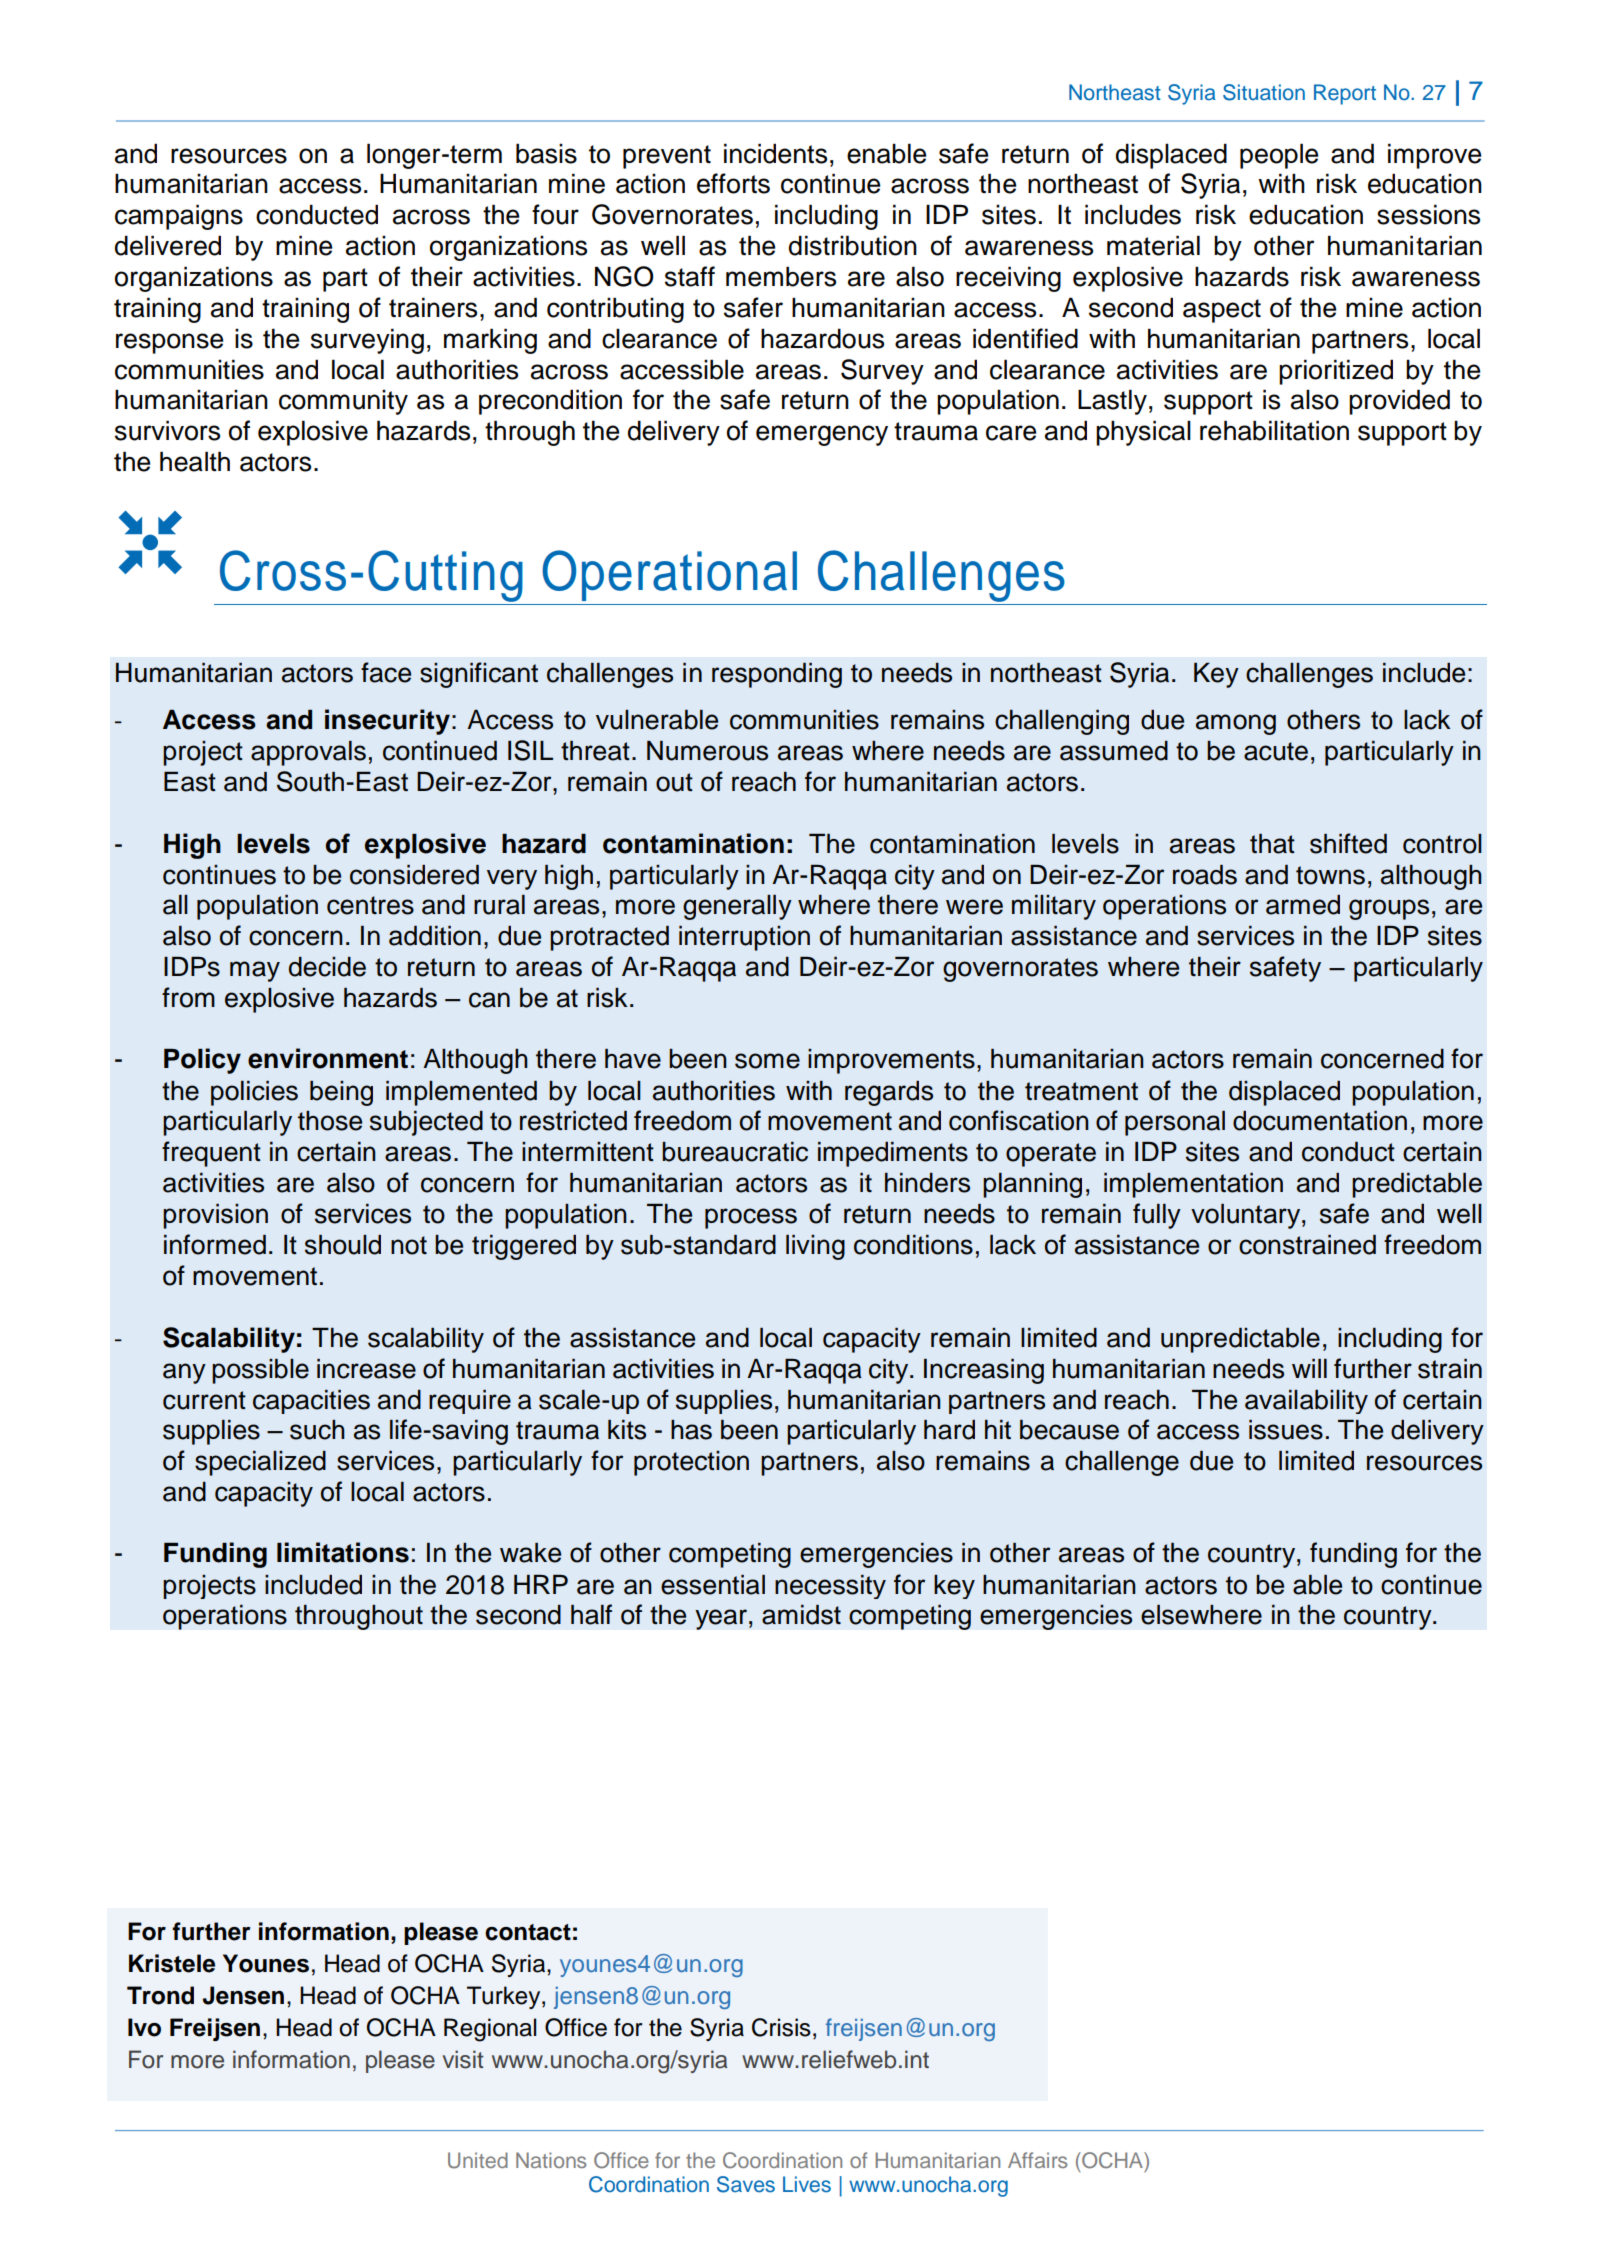 Image resolution: width=1597 pixels, height=2258 pixels. Describe the element at coordinates (775, 153) in the screenshot. I see `incidents` at that location.
